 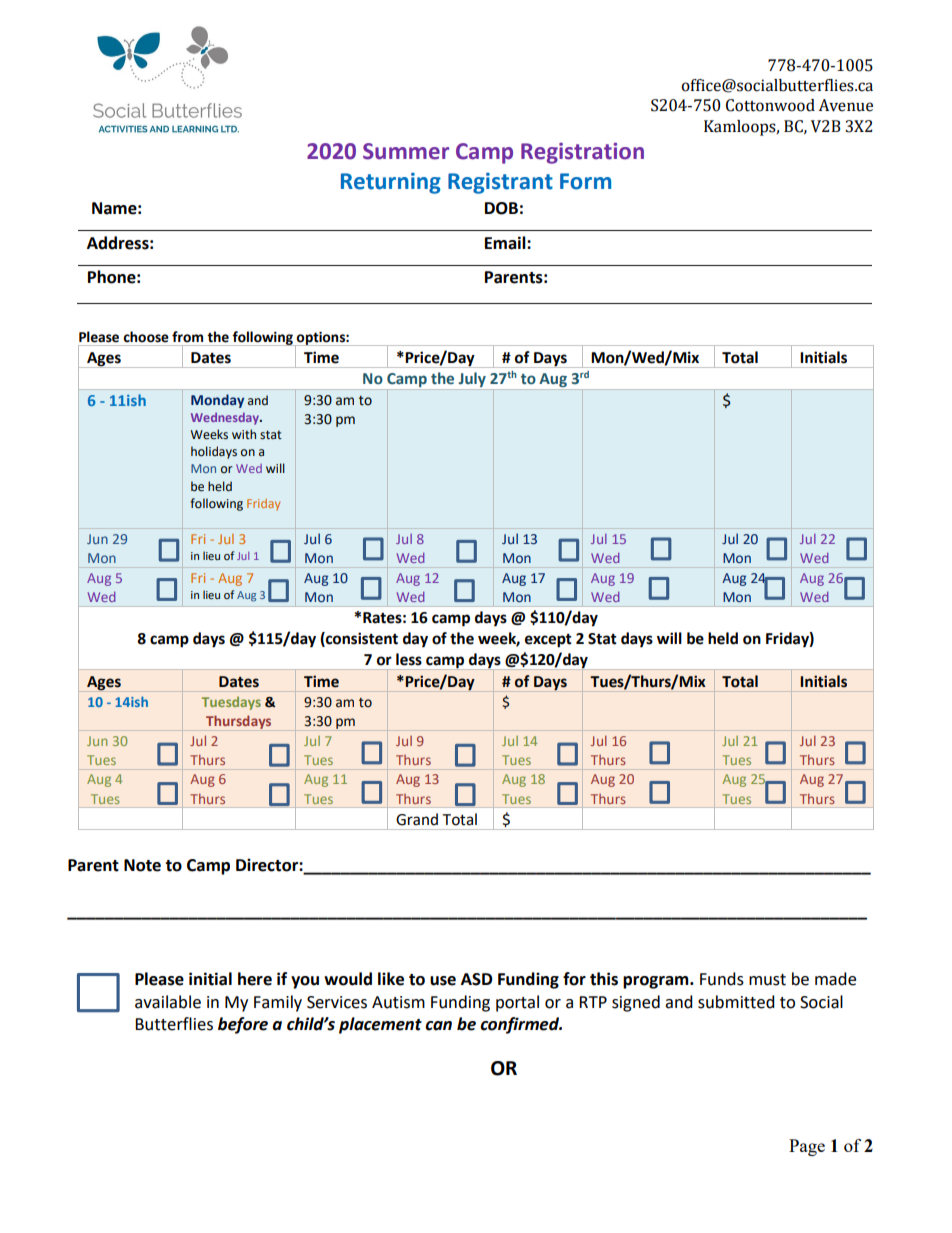 I want to click on Form, so click(x=585, y=181).
